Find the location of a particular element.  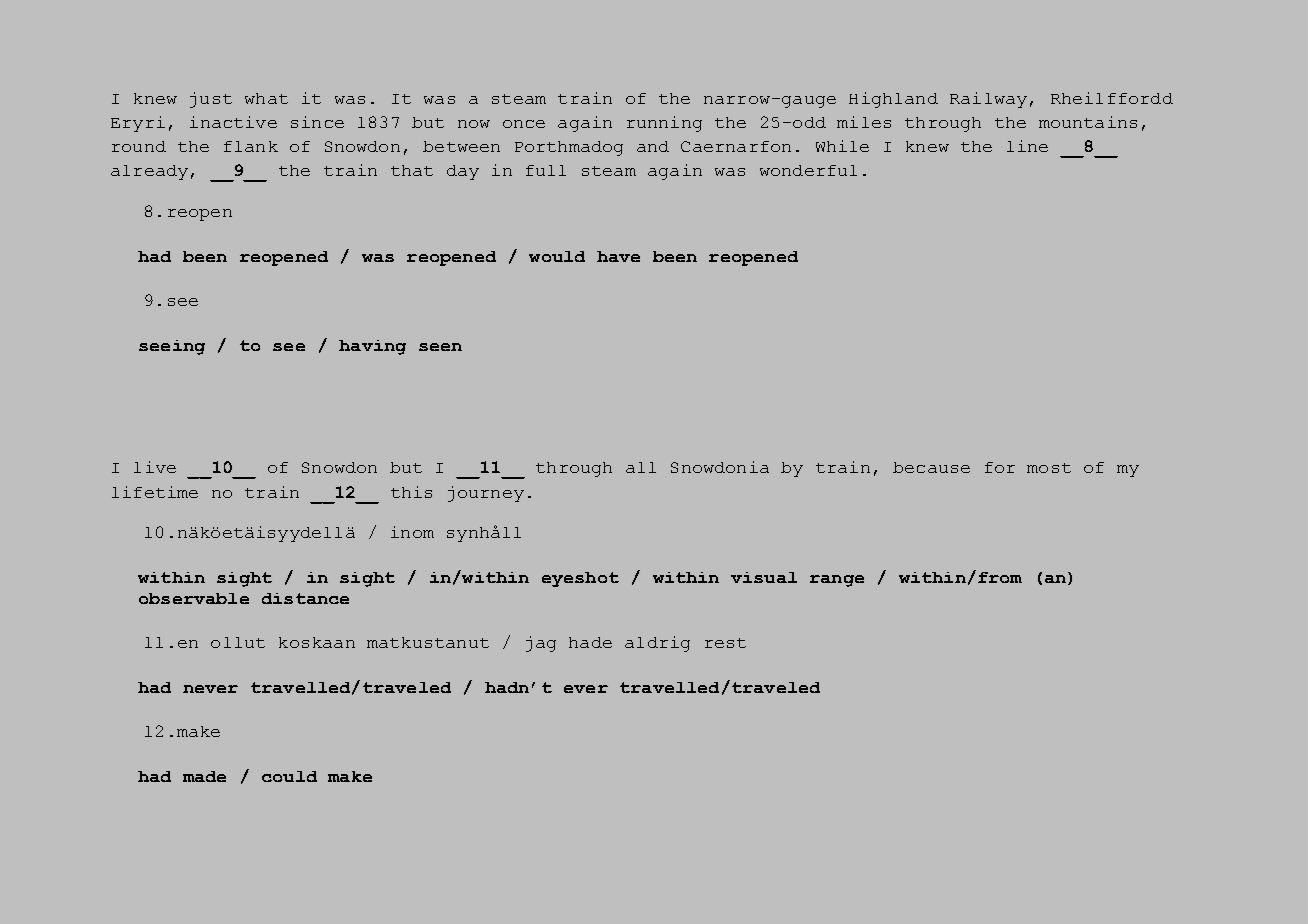

Highland is located at coordinates (893, 100).
